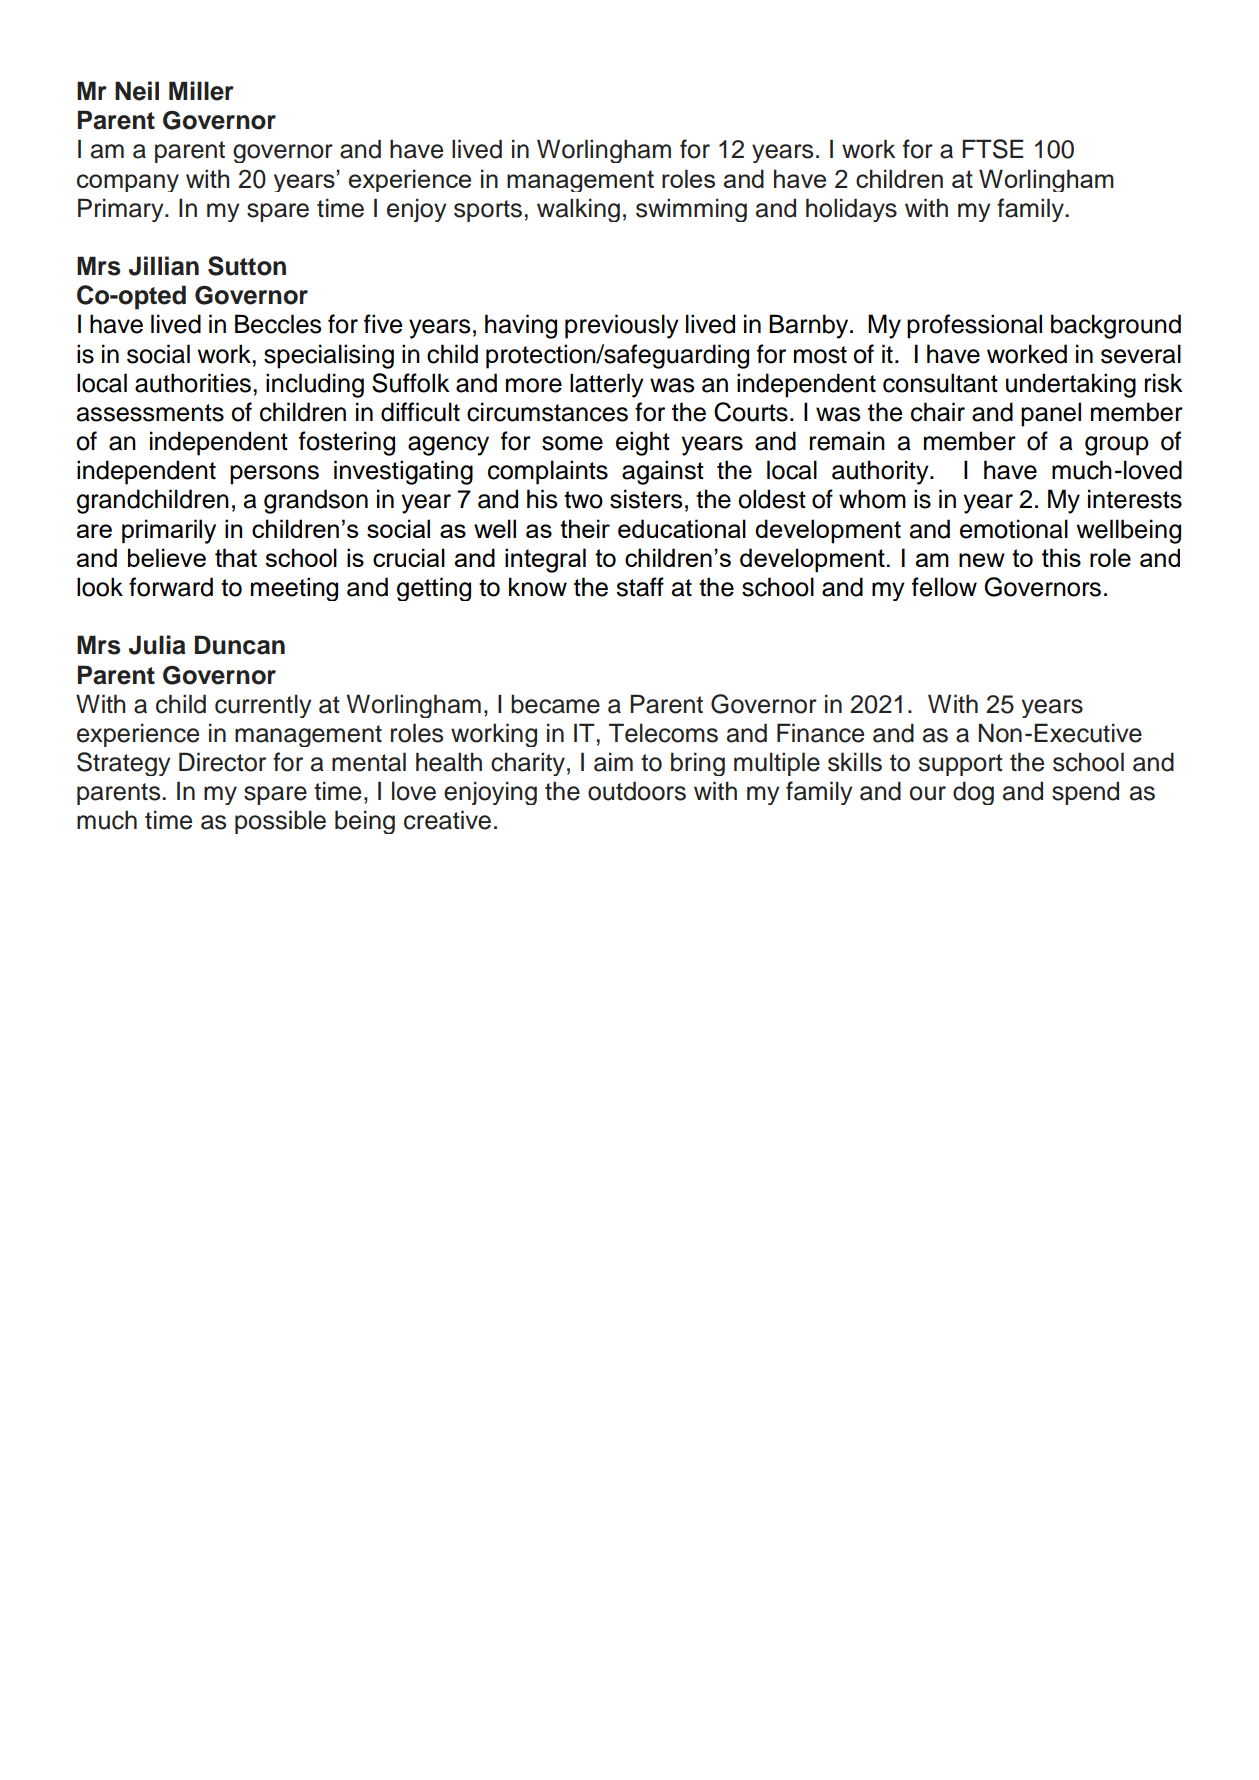 The height and width of the screenshot is (1780, 1259). I want to click on that, so click(236, 557).
